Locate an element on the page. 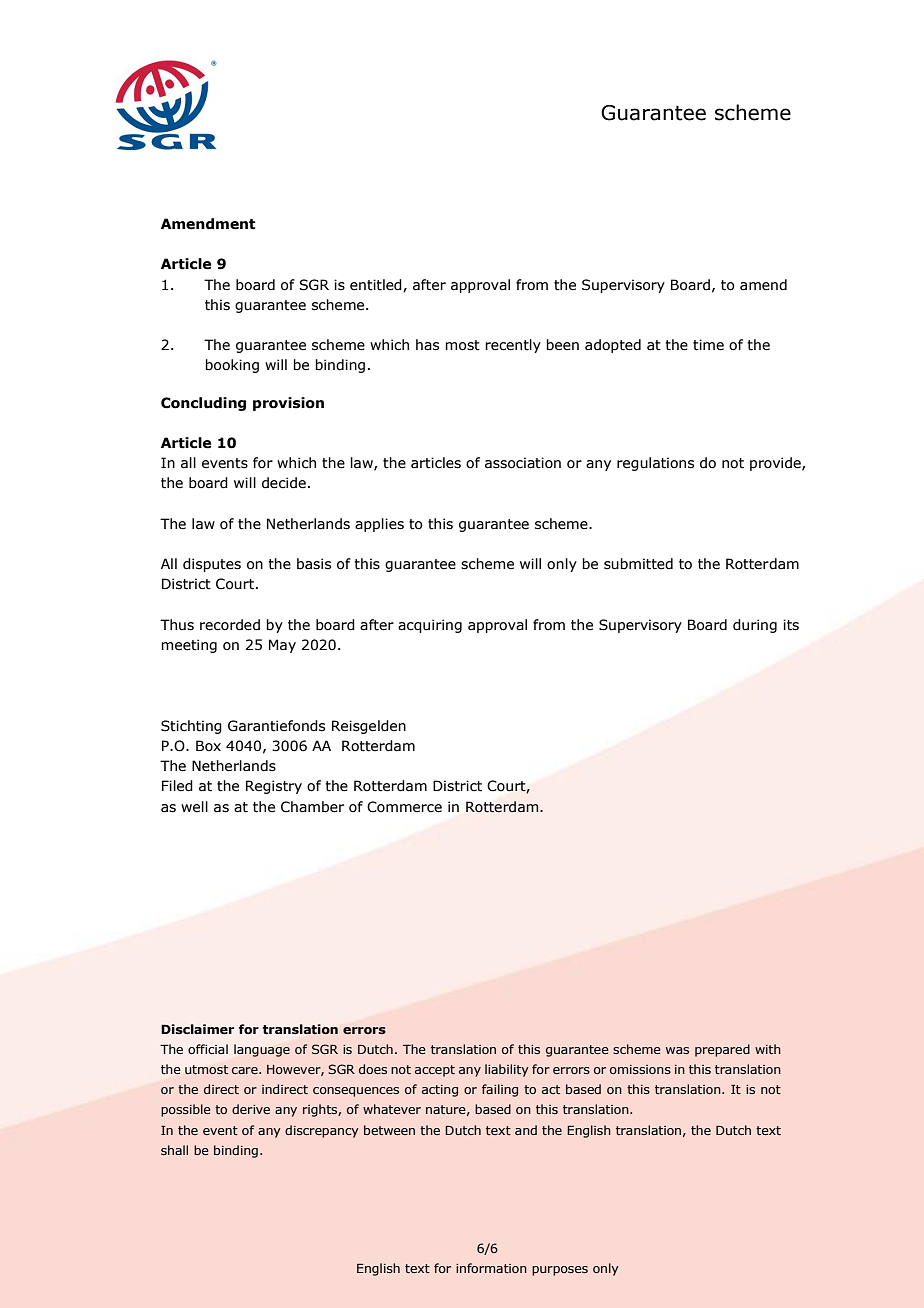  acquiring is located at coordinates (430, 626).
